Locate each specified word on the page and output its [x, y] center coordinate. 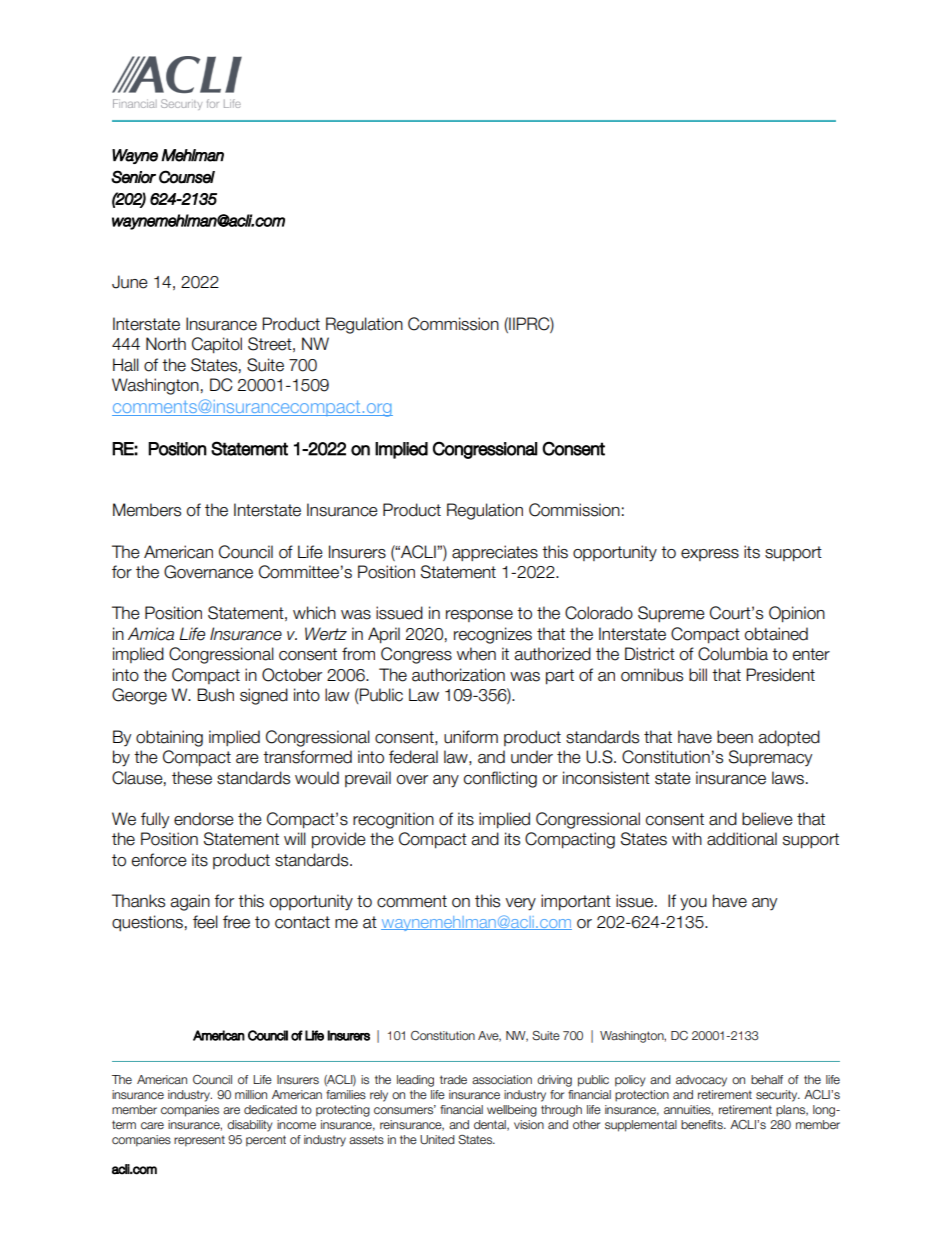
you [693, 904]
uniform [471, 737]
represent [199, 1141]
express [710, 555]
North [166, 344]
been [735, 737]
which [314, 613]
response [479, 616]
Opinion [797, 614]
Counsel [187, 177]
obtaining [169, 738]
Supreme [671, 614]
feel [205, 922]
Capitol [217, 345]
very [520, 904]
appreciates [495, 553]
